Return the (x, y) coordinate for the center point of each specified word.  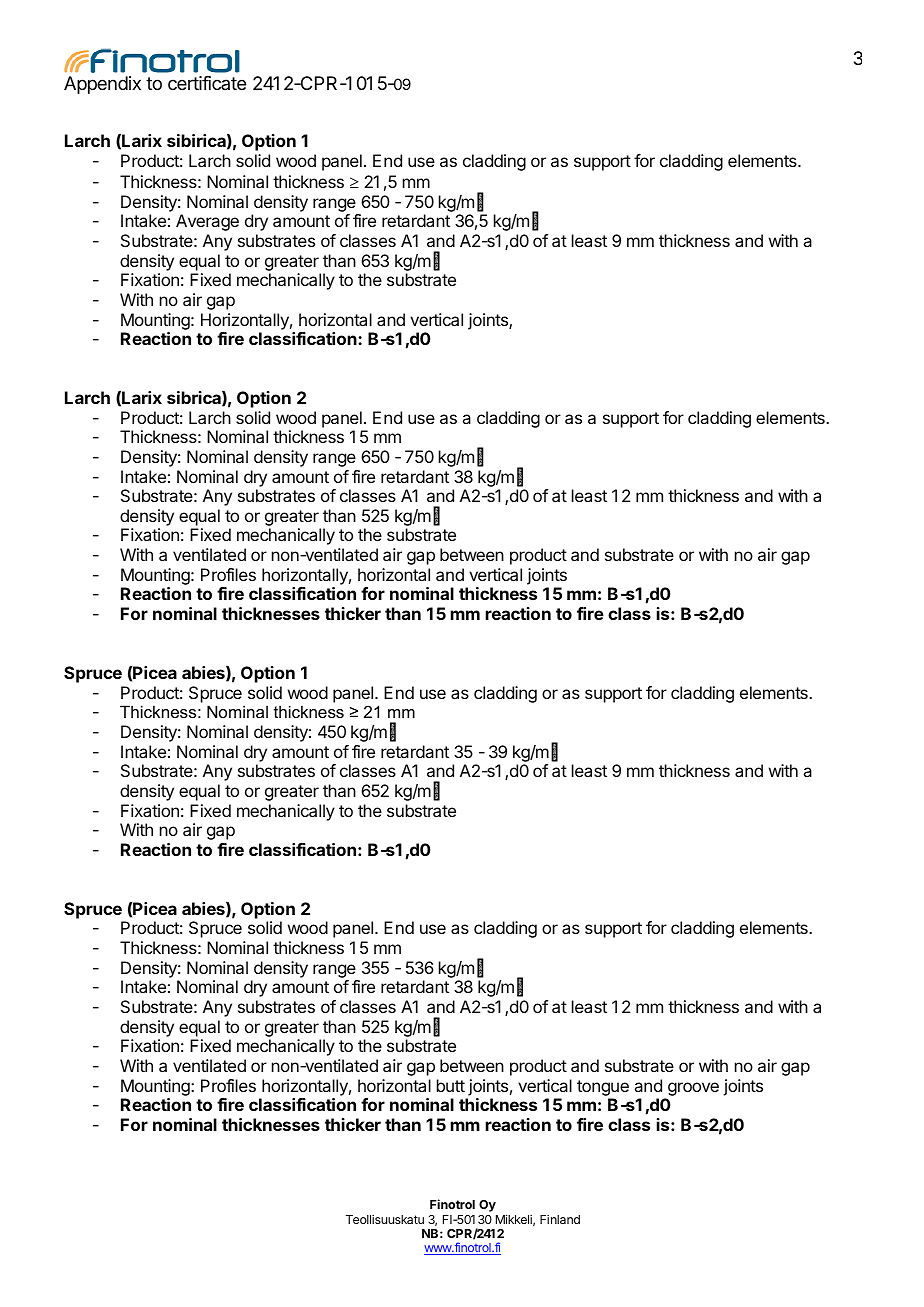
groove (693, 1089)
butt (451, 1085)
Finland (560, 1219)
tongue (603, 1088)
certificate (207, 83)
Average (207, 222)
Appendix (102, 85)
